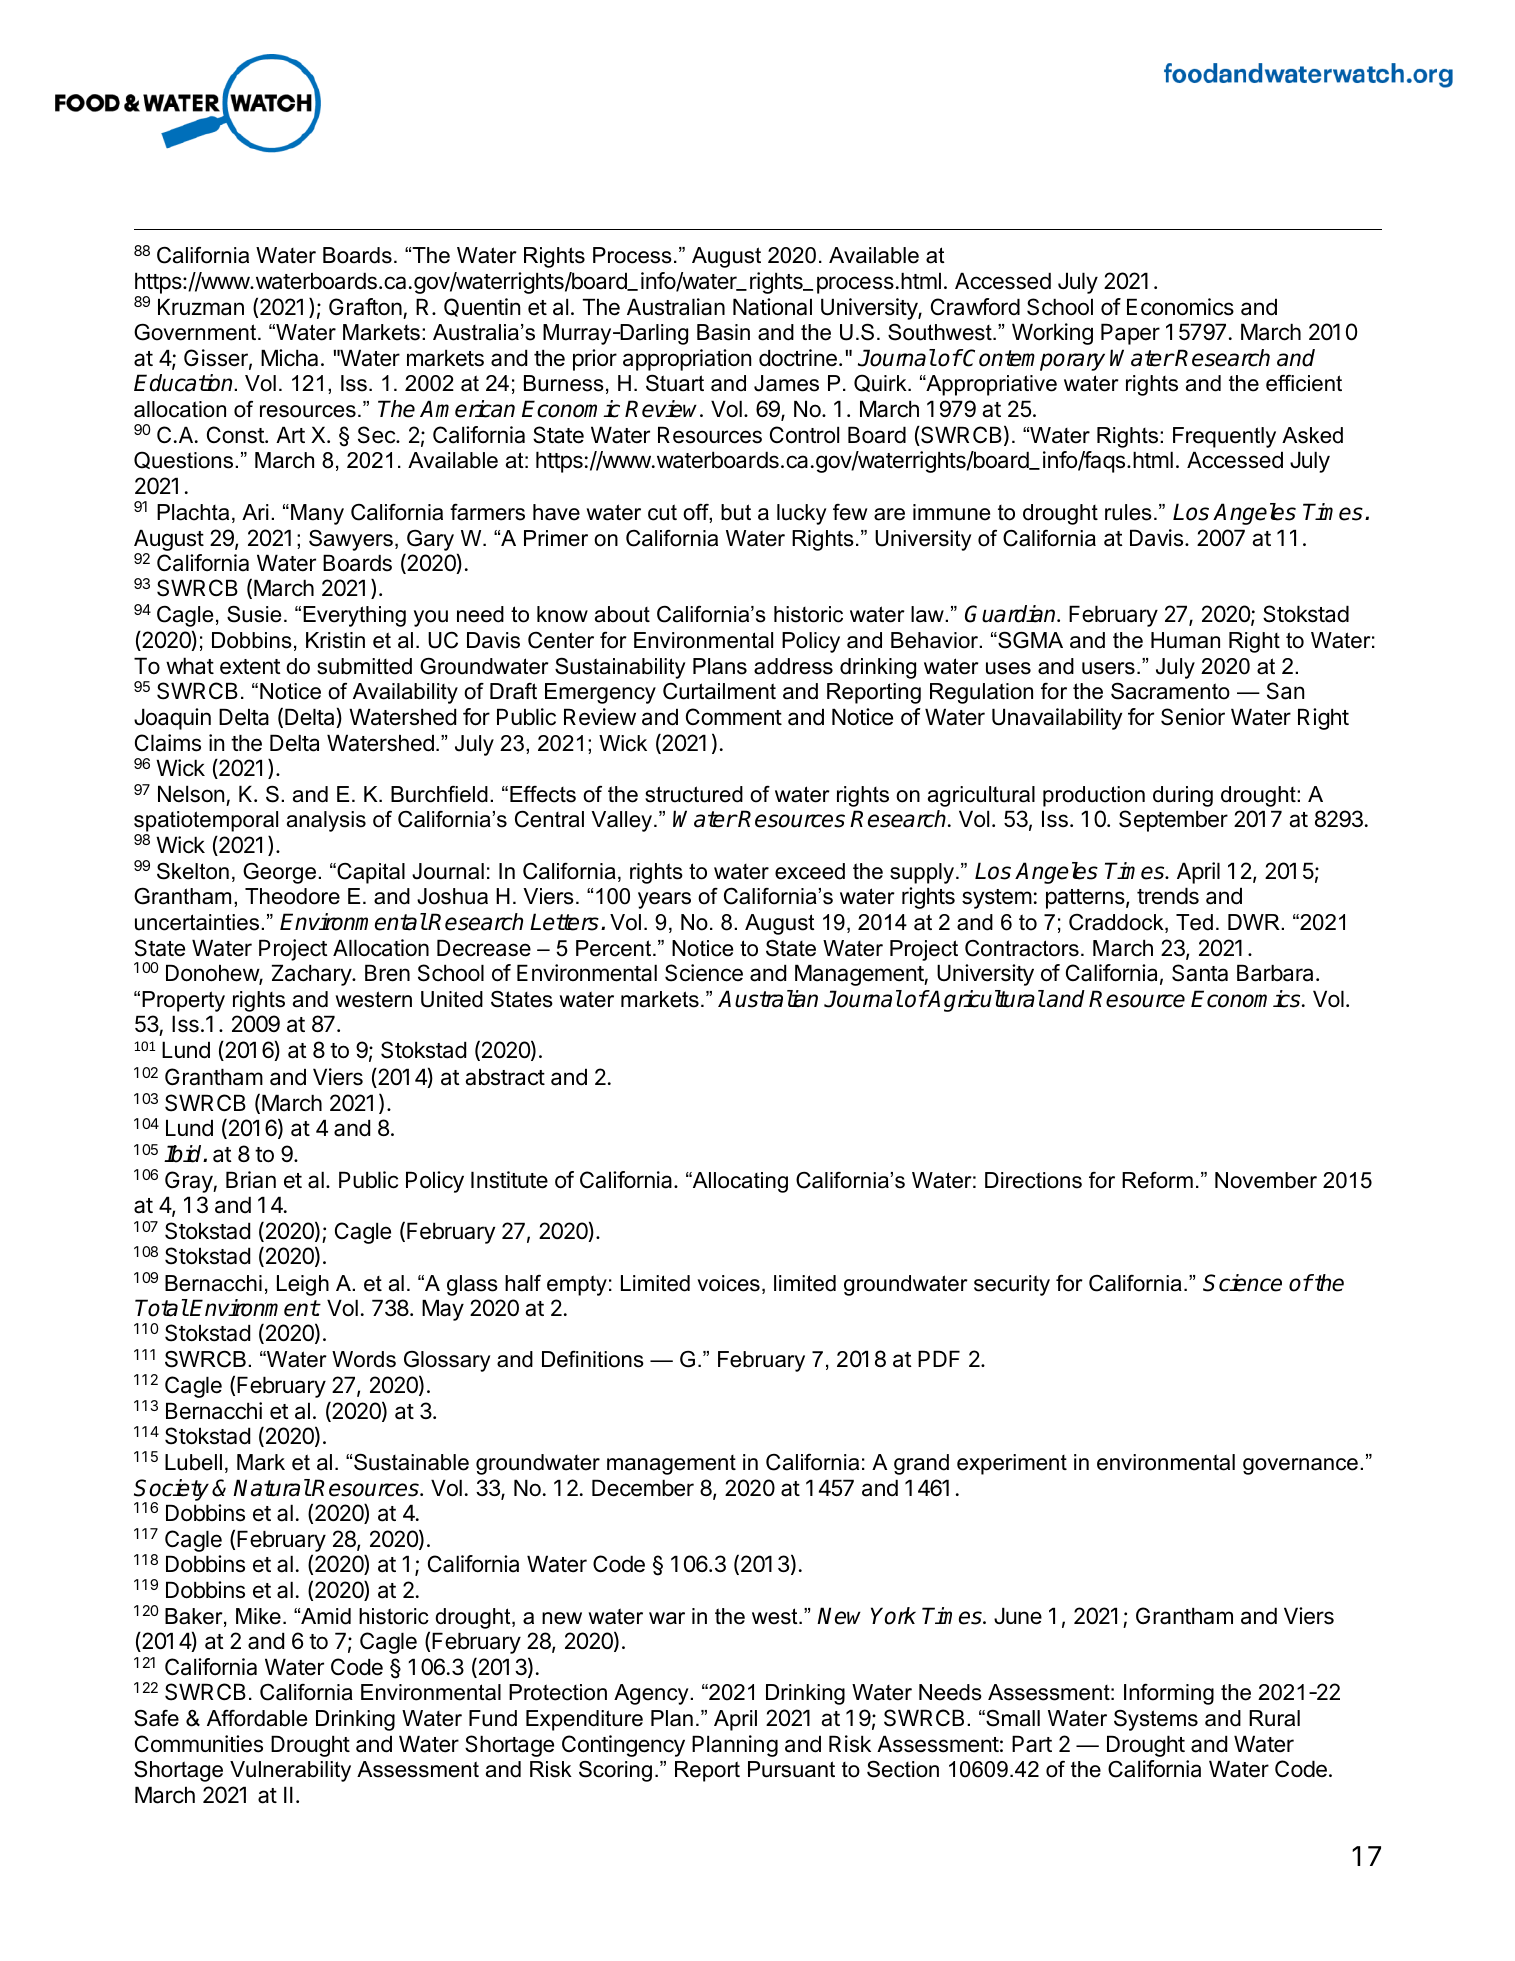 This page has width=1515, height=1961. I want to click on Curtailment, so click(719, 691).
